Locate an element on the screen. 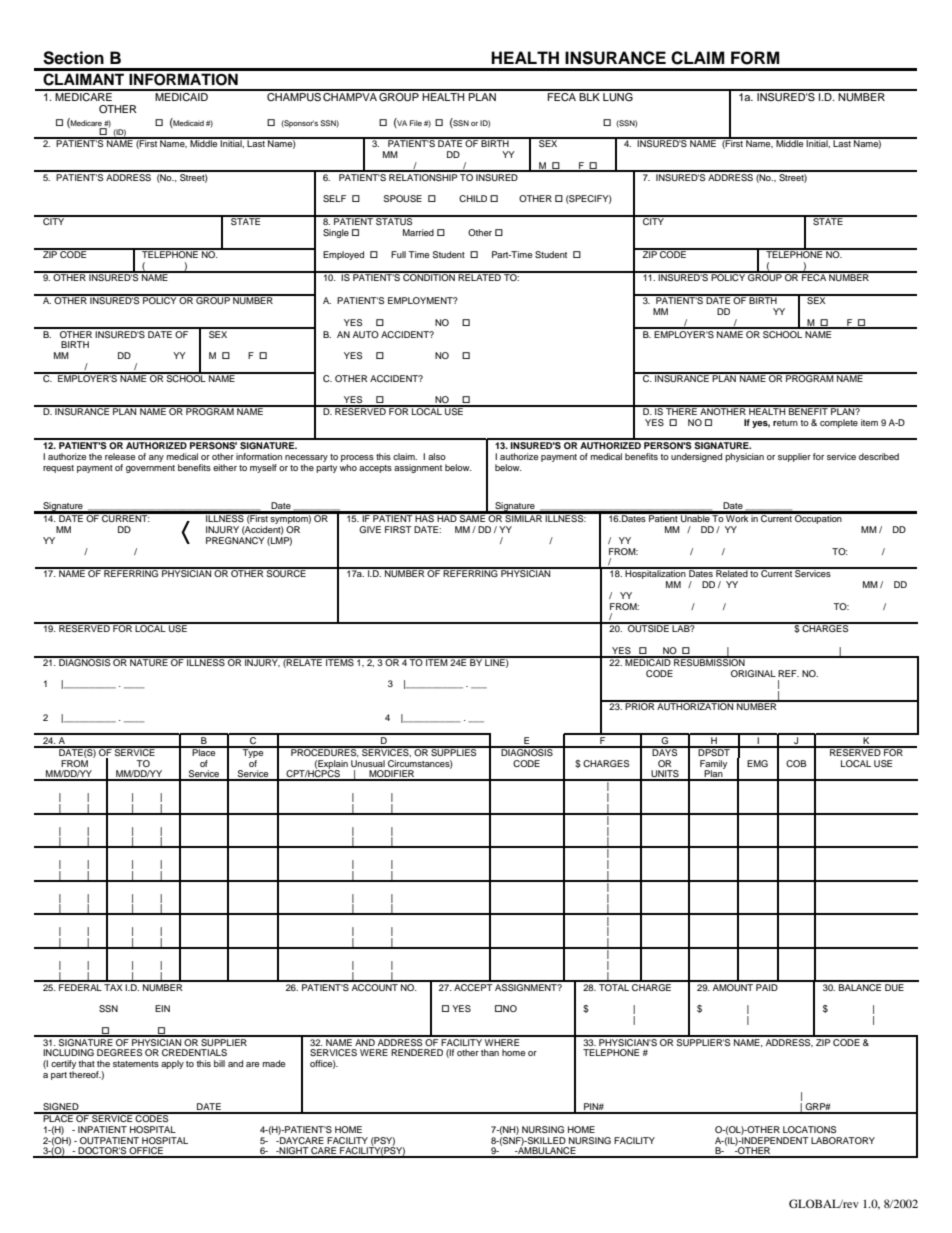 Image resolution: width=952 pixels, height=1233 pixels. Section is located at coordinates (73, 58).
